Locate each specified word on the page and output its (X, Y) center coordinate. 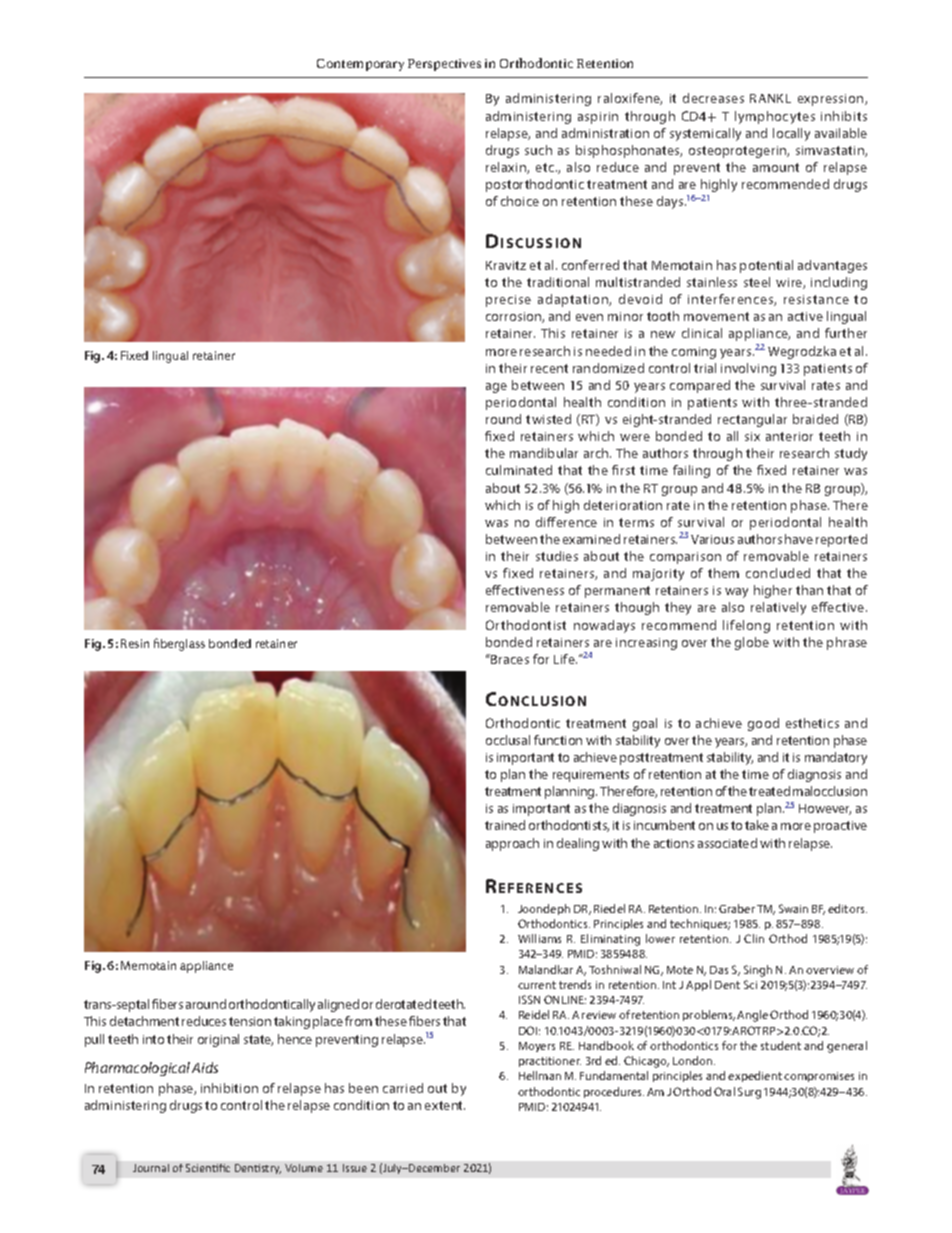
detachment (144, 1021)
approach (512, 844)
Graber (737, 908)
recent (549, 368)
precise (508, 301)
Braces (509, 659)
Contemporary (360, 65)
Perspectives (444, 65)
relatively (778, 608)
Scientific (208, 1168)
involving (748, 369)
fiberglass (179, 644)
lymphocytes (775, 117)
